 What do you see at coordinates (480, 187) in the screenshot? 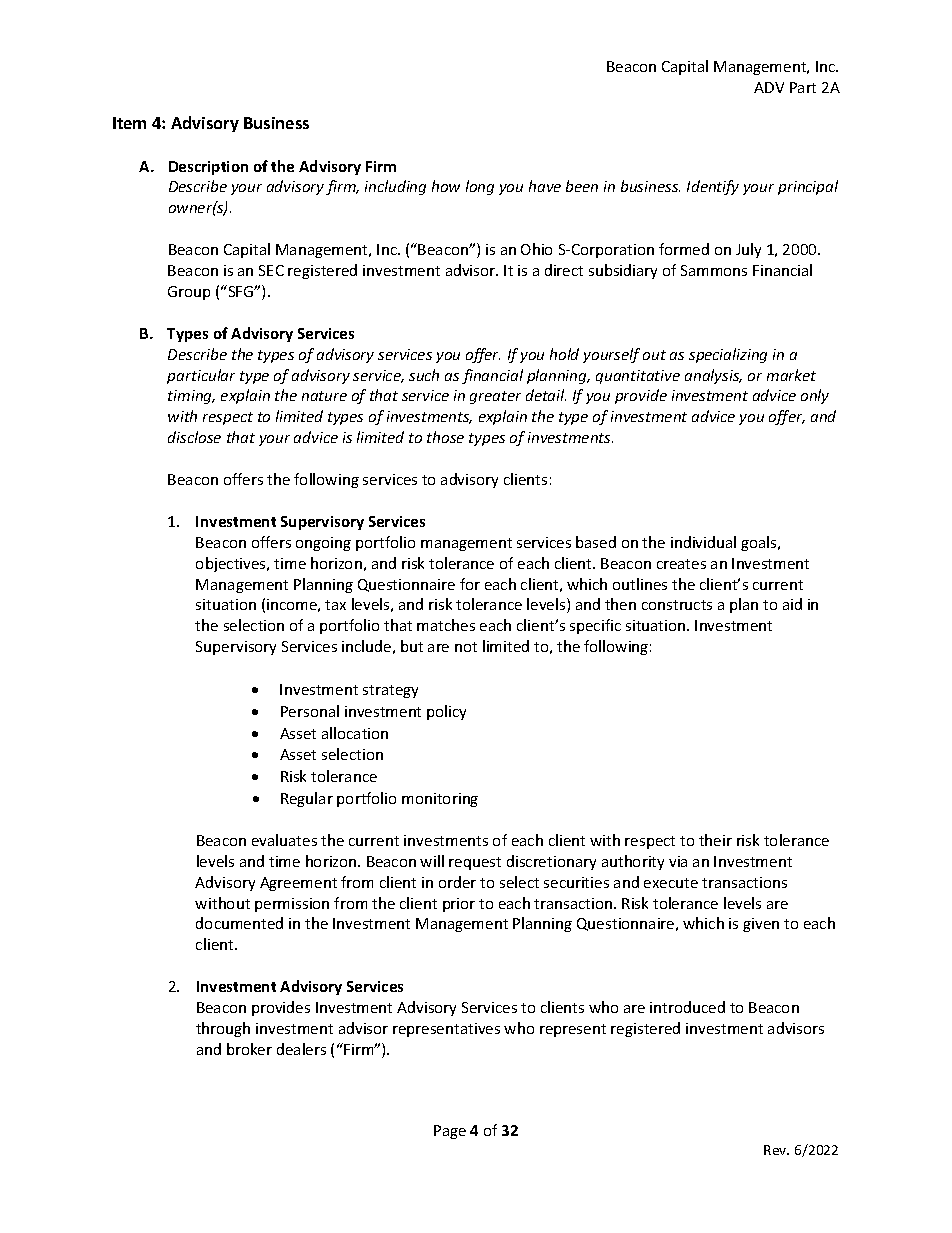
I see `long` at bounding box center [480, 187].
